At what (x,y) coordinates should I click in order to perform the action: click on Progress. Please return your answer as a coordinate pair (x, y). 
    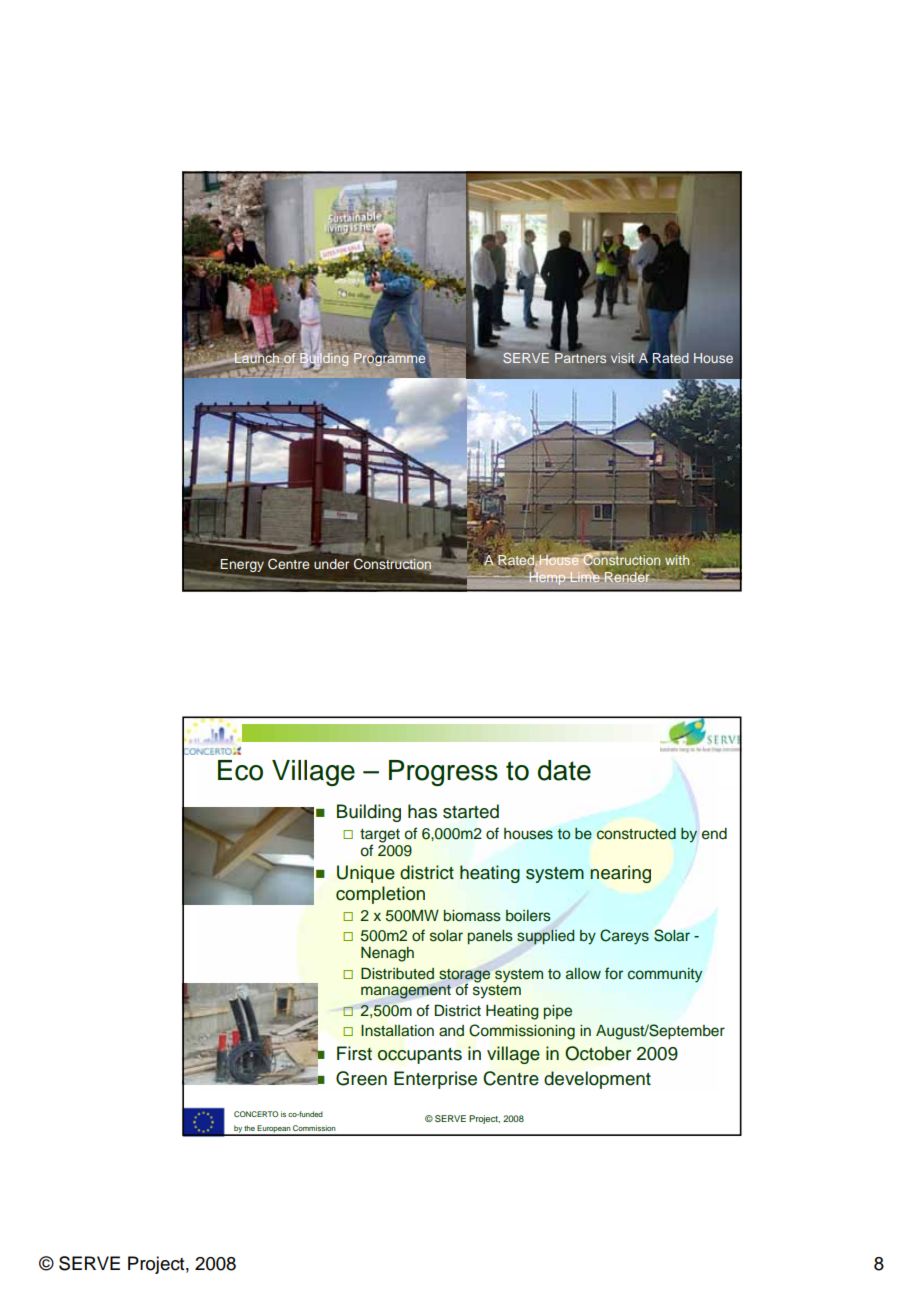
    Looking at the image, I should click on (443, 773).
